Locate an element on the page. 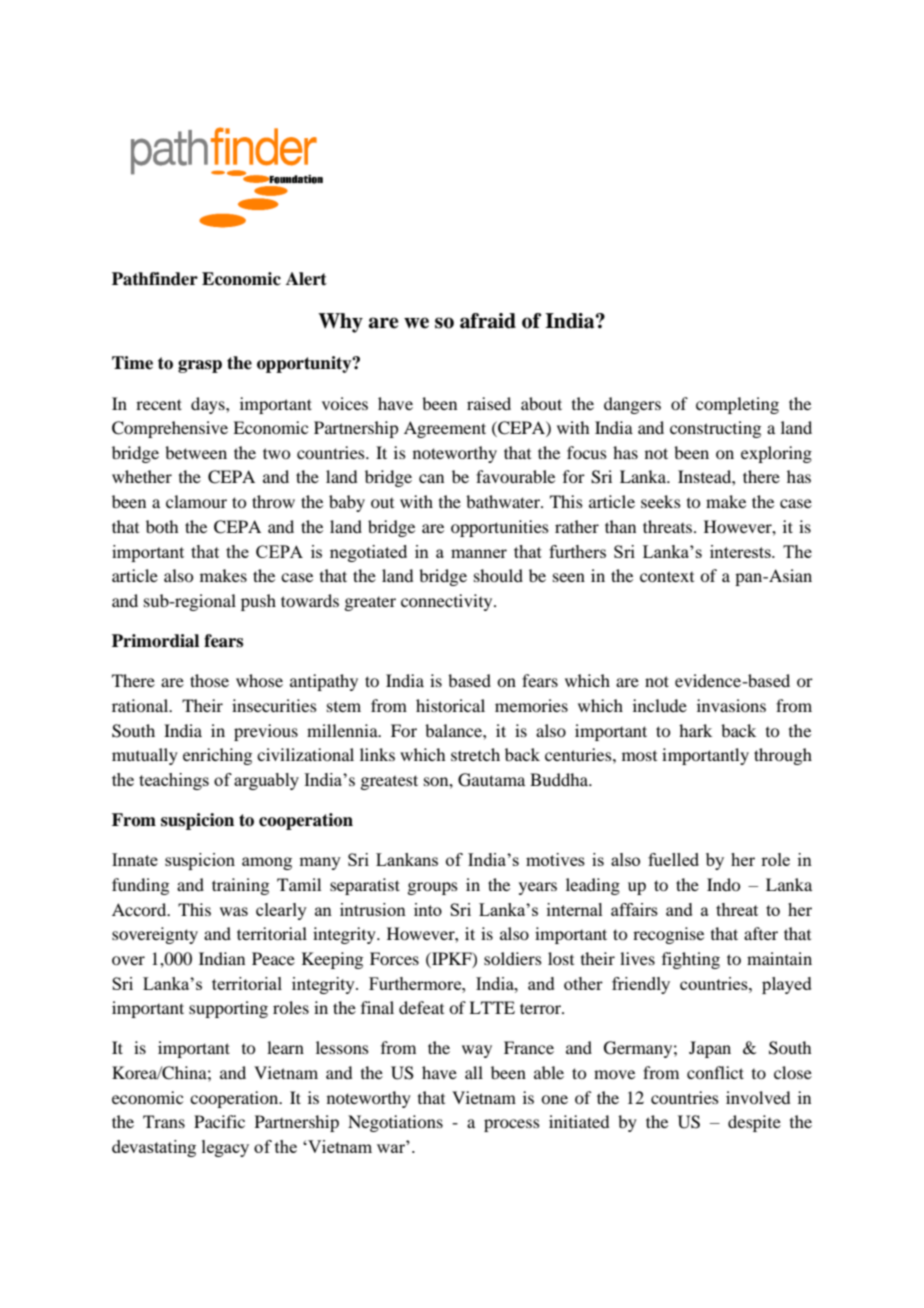 The height and width of the document is (1308, 924). push is located at coordinates (258, 602).
